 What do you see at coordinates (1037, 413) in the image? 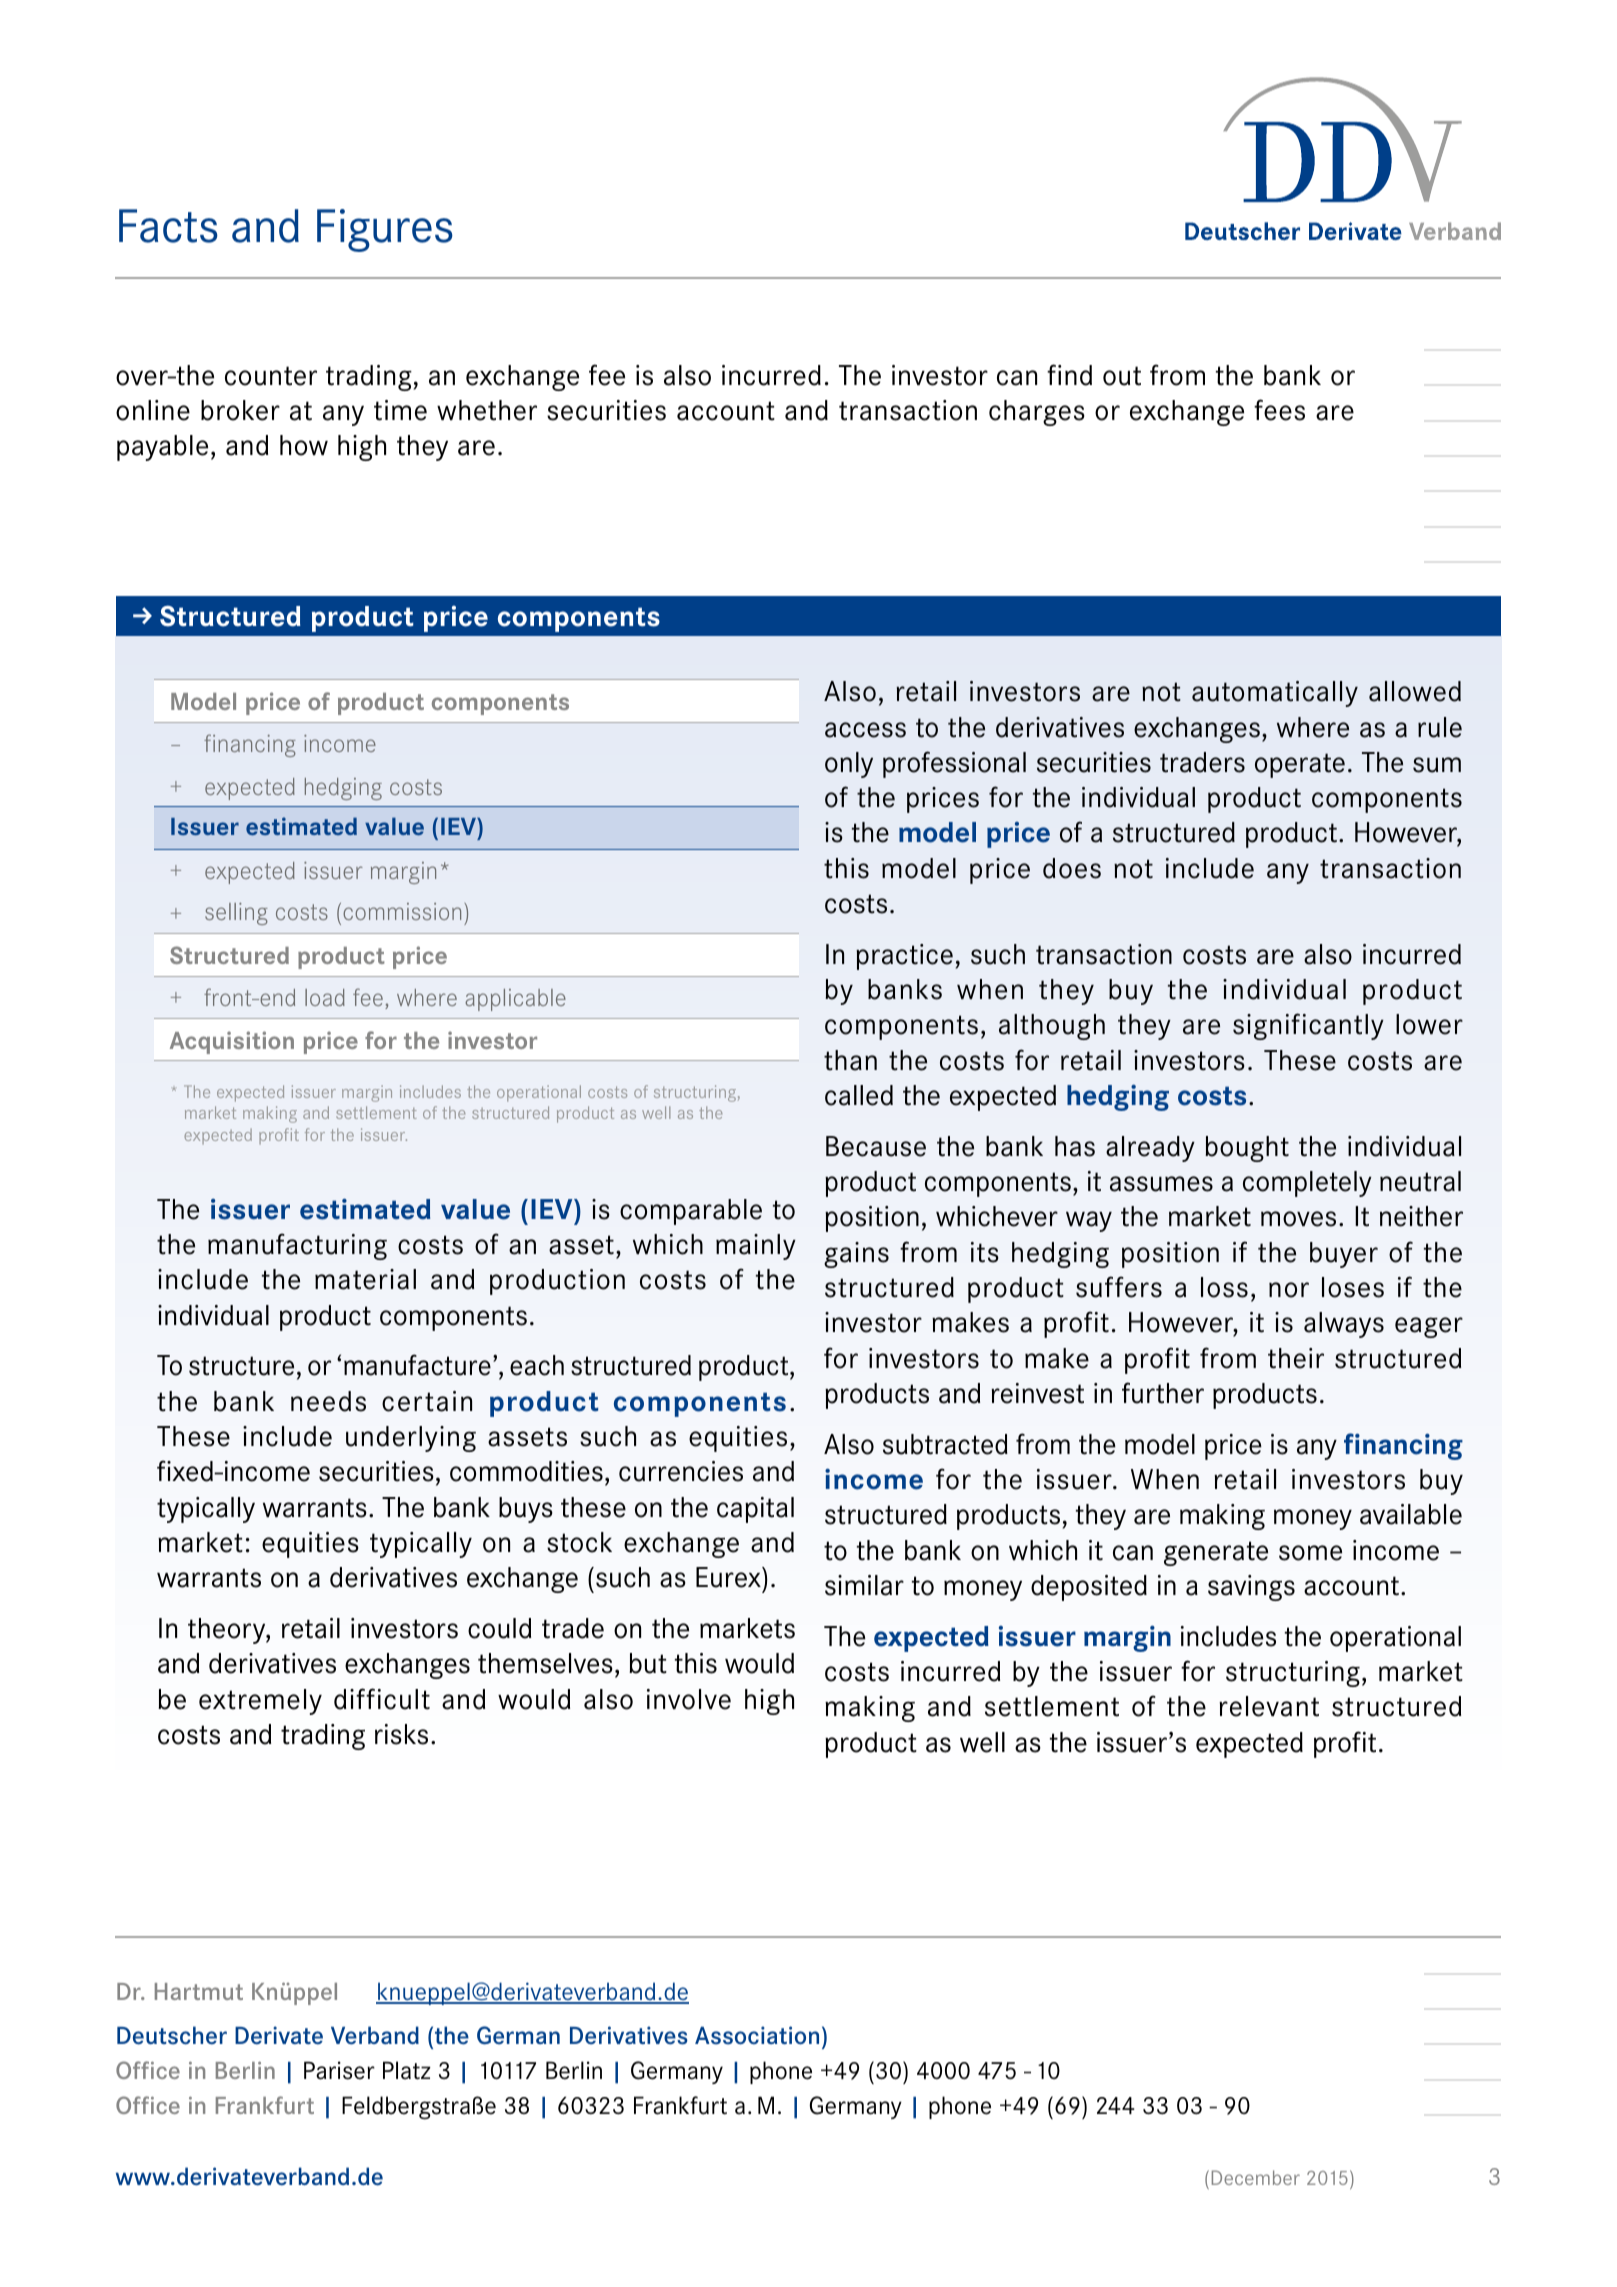
I see `charges` at bounding box center [1037, 413].
